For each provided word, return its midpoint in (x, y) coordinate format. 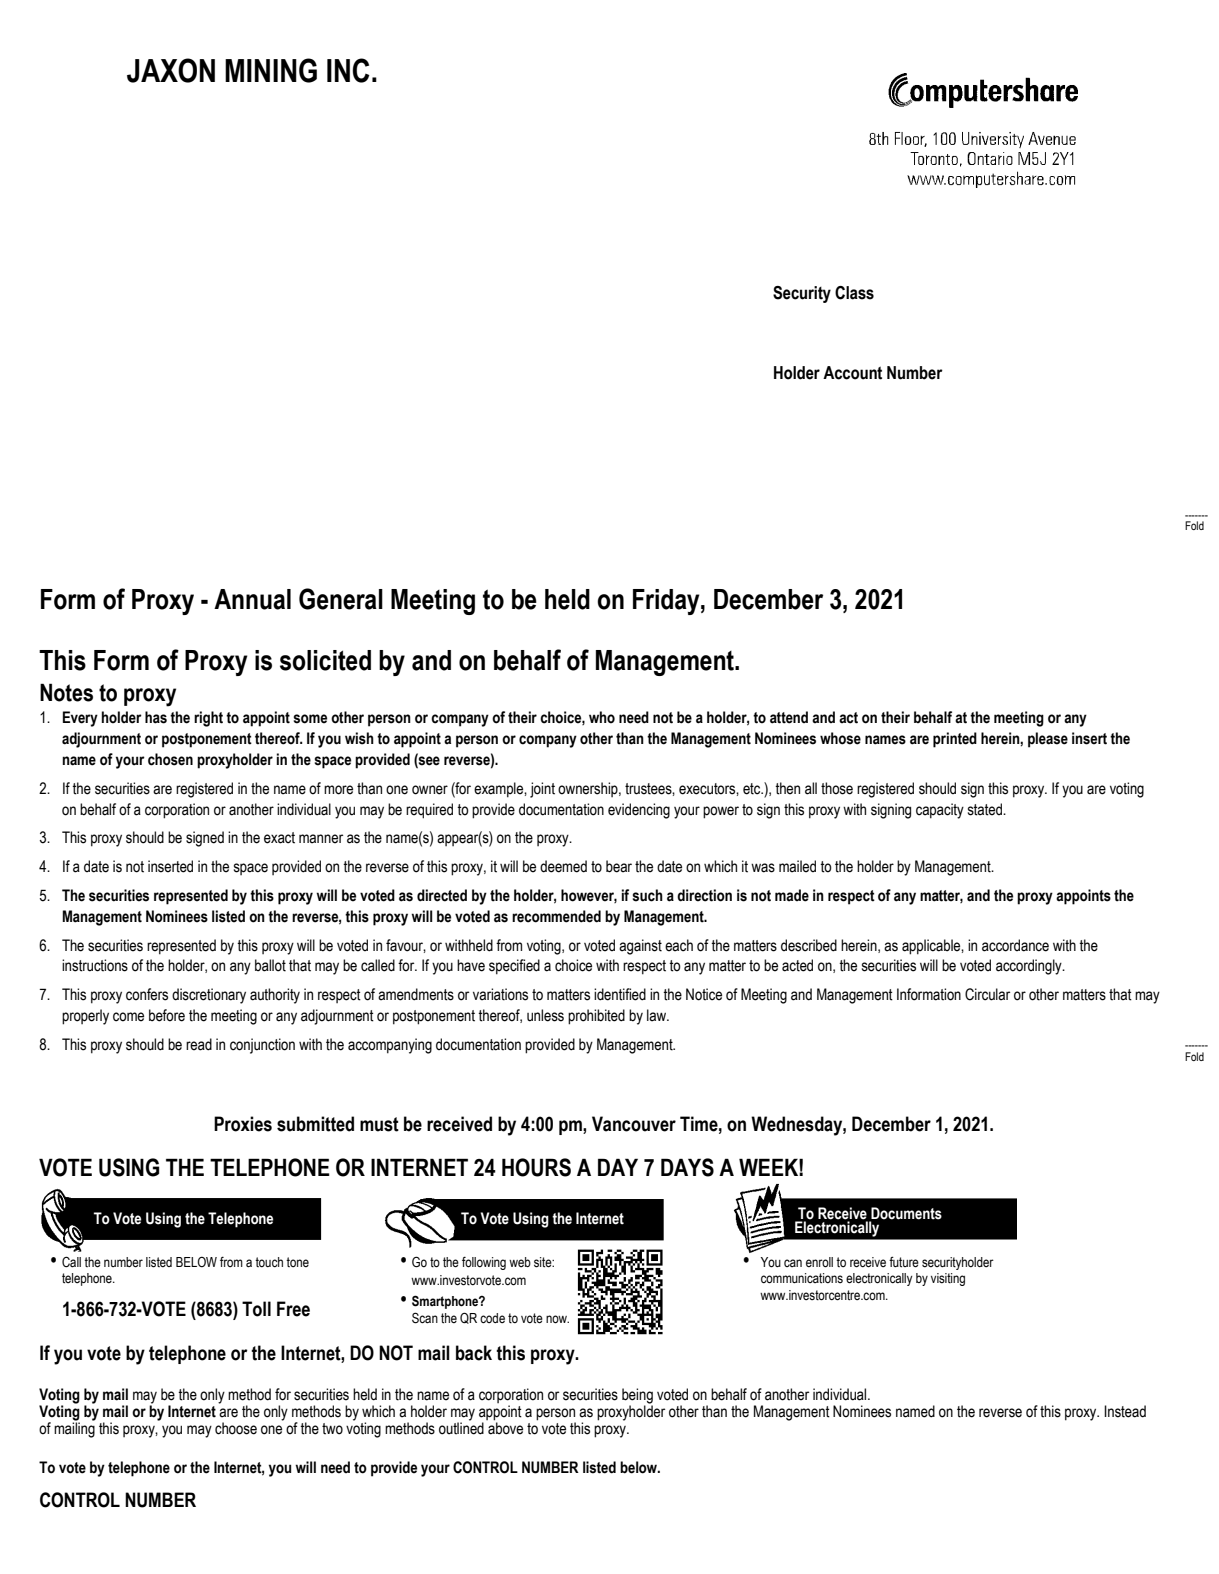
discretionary (209, 996)
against (640, 947)
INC (348, 70)
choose (236, 1428)
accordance (1015, 945)
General (341, 599)
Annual (252, 599)
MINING (271, 70)
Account (852, 373)
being (637, 1396)
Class (854, 293)
